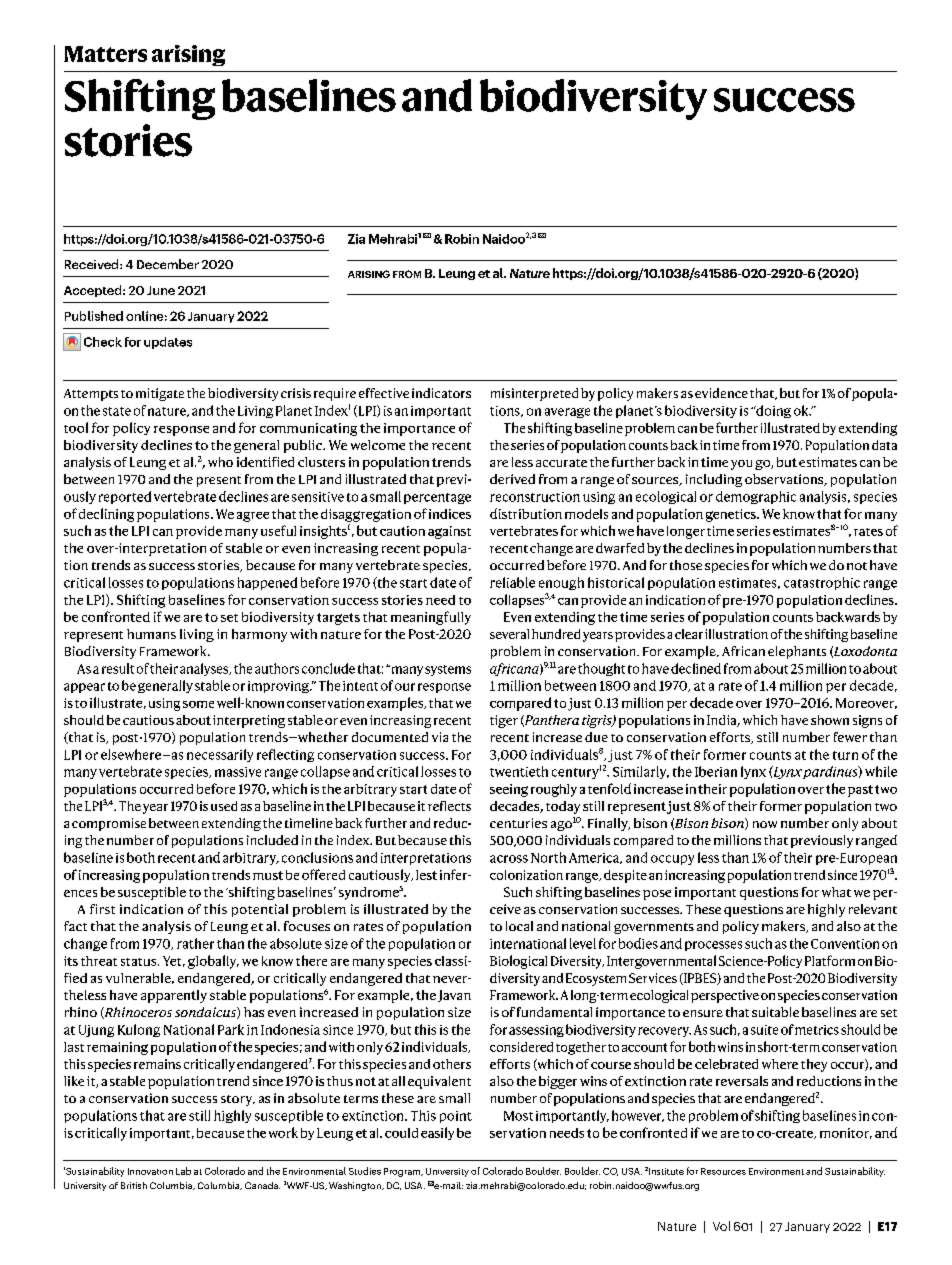 The width and height of the image is (952, 1265). What do you see at coordinates (105, 54) in the image?
I see `Matters` at bounding box center [105, 54].
